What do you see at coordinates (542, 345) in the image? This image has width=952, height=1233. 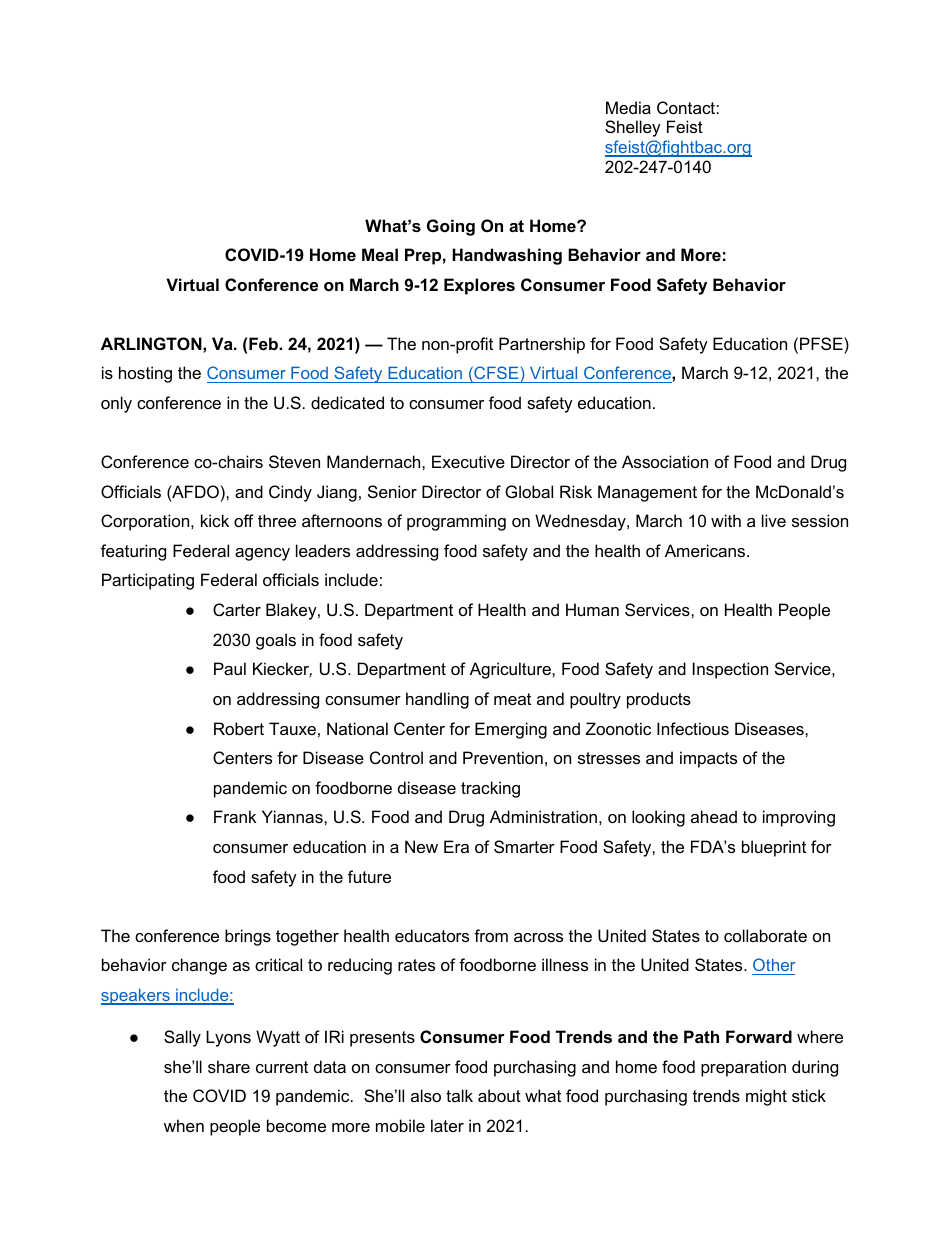 I see `Partnership` at bounding box center [542, 345].
